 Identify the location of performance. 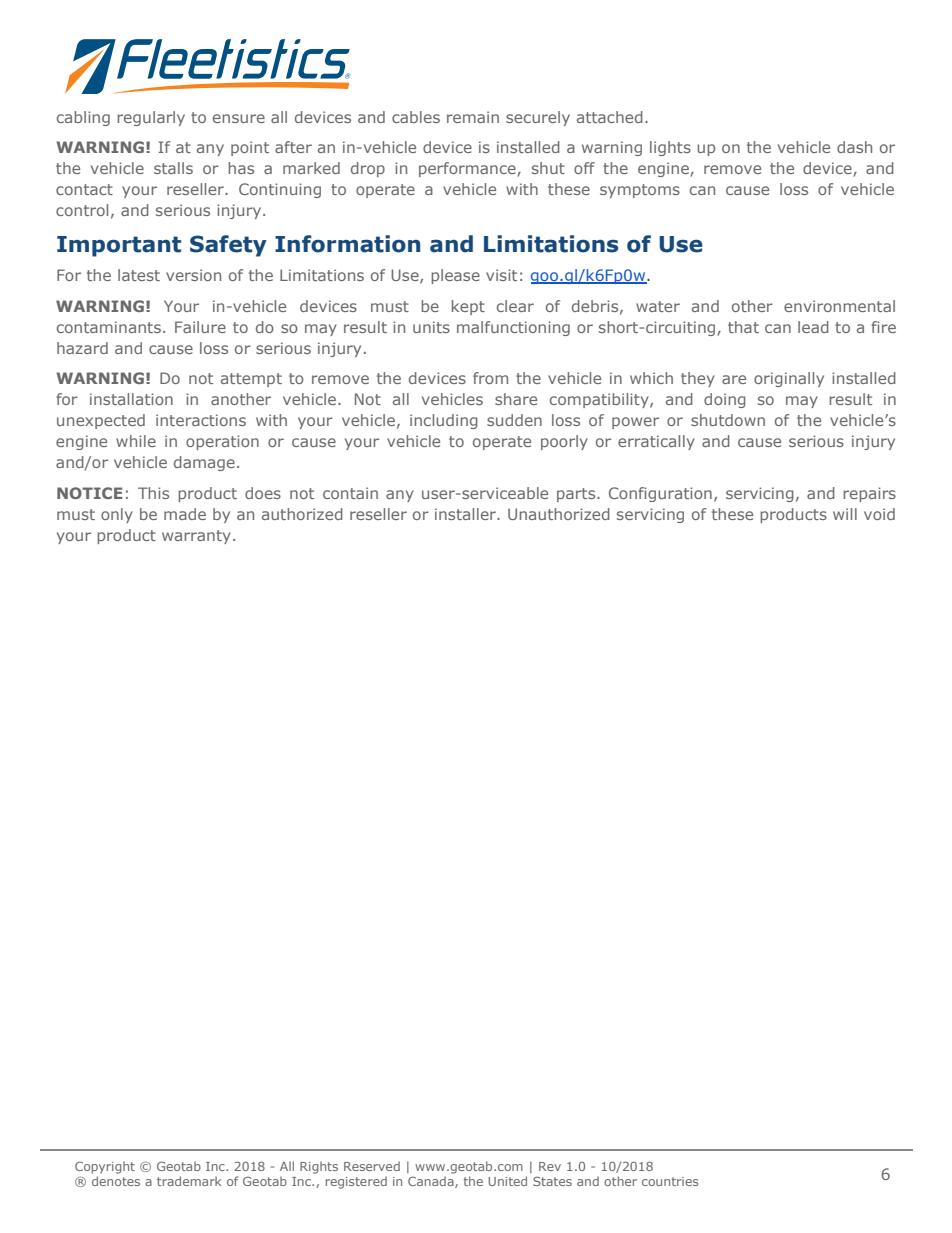
(468, 169).
